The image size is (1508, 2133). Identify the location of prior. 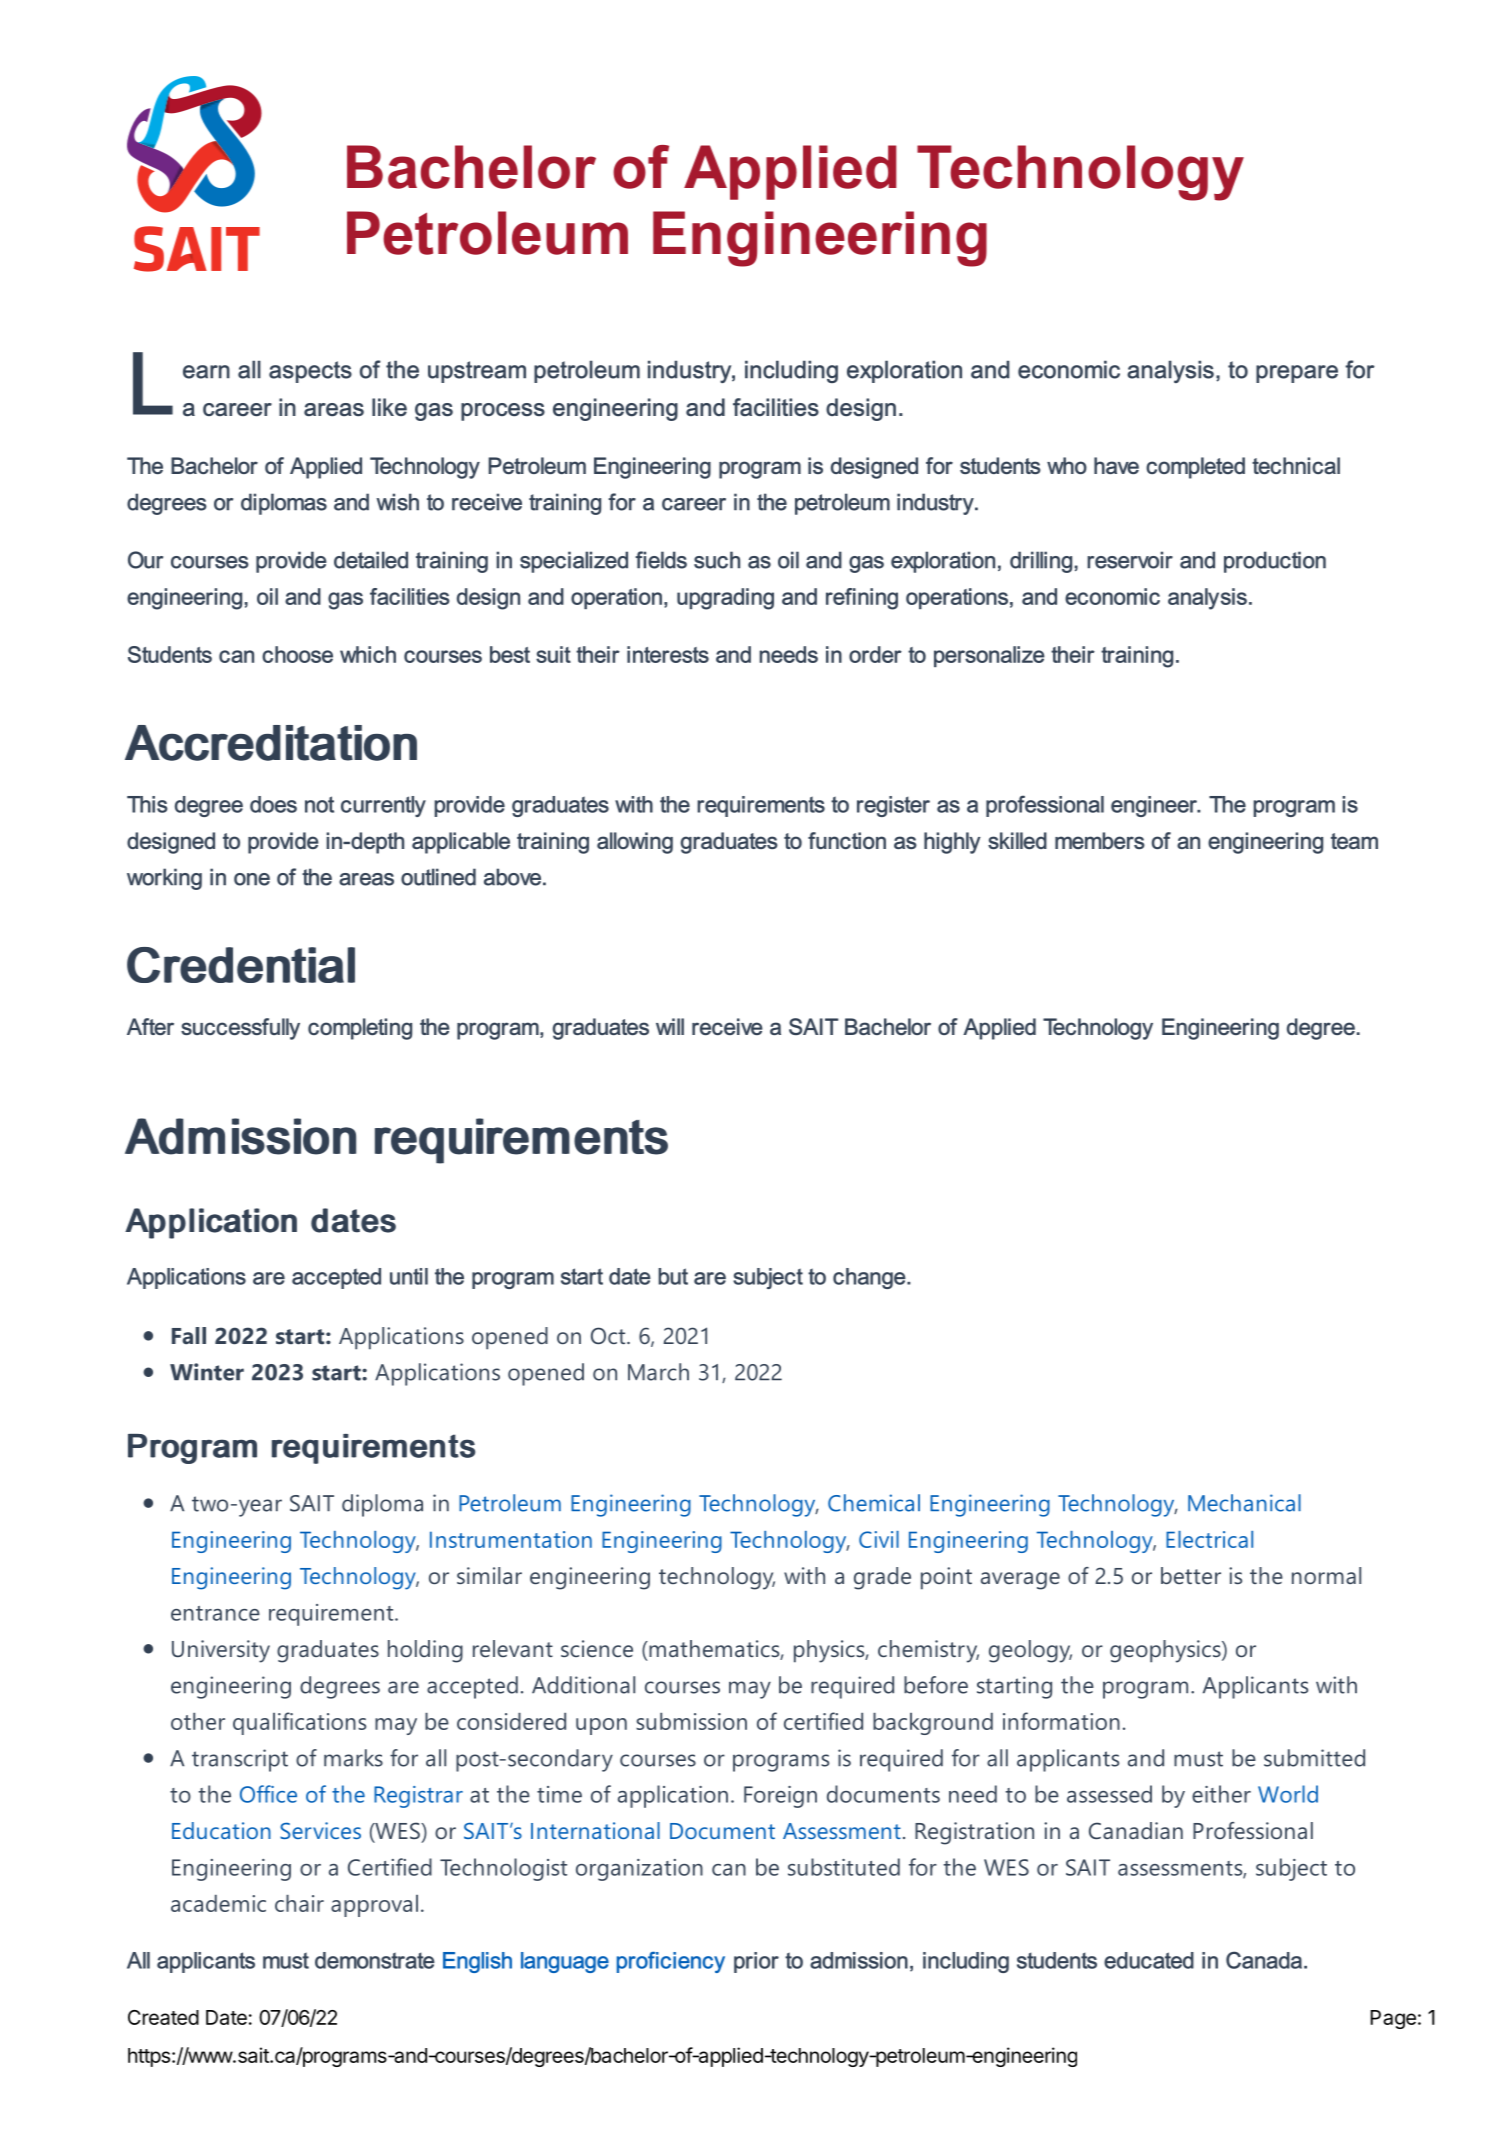
(756, 1962).
